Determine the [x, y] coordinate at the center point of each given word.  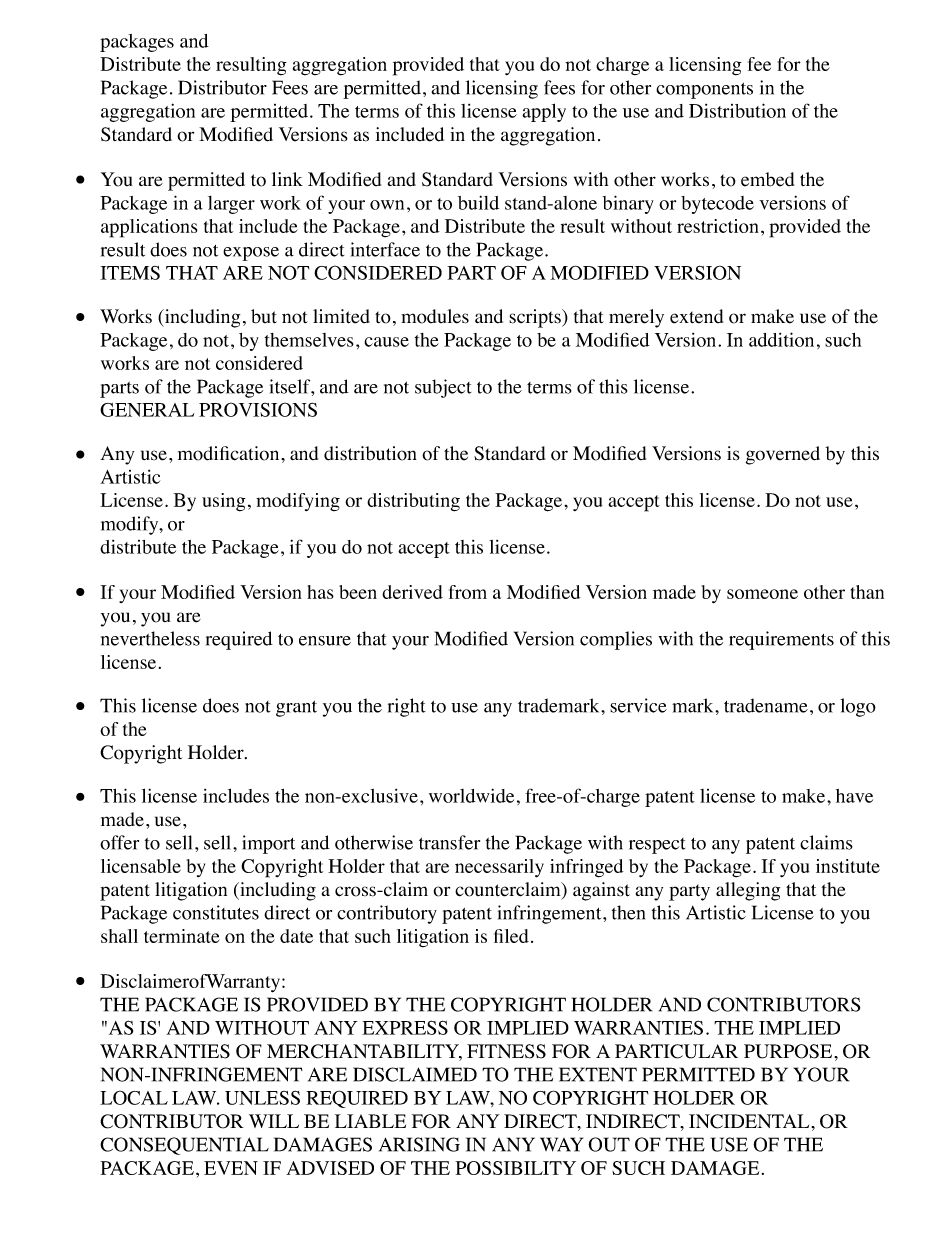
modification [230, 453]
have [854, 796]
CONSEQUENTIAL [184, 1146]
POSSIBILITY [515, 1168]
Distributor [222, 87]
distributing [413, 502]
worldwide [471, 795]
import [268, 844]
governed [783, 455]
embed [767, 179]
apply [544, 112]
